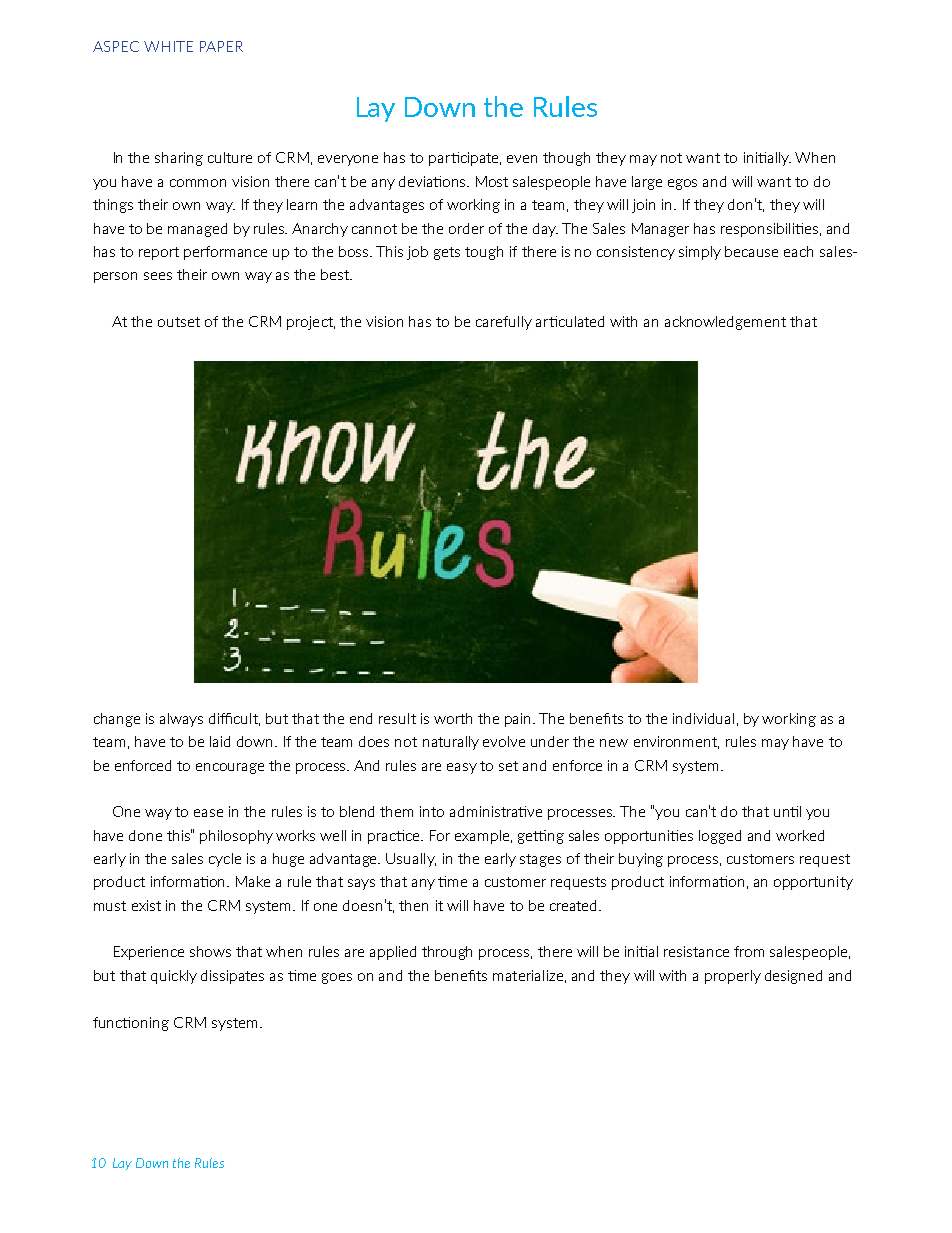 The height and width of the image is (1233, 952). Describe the element at coordinates (179, 322) in the image. I see `outset` at that location.
